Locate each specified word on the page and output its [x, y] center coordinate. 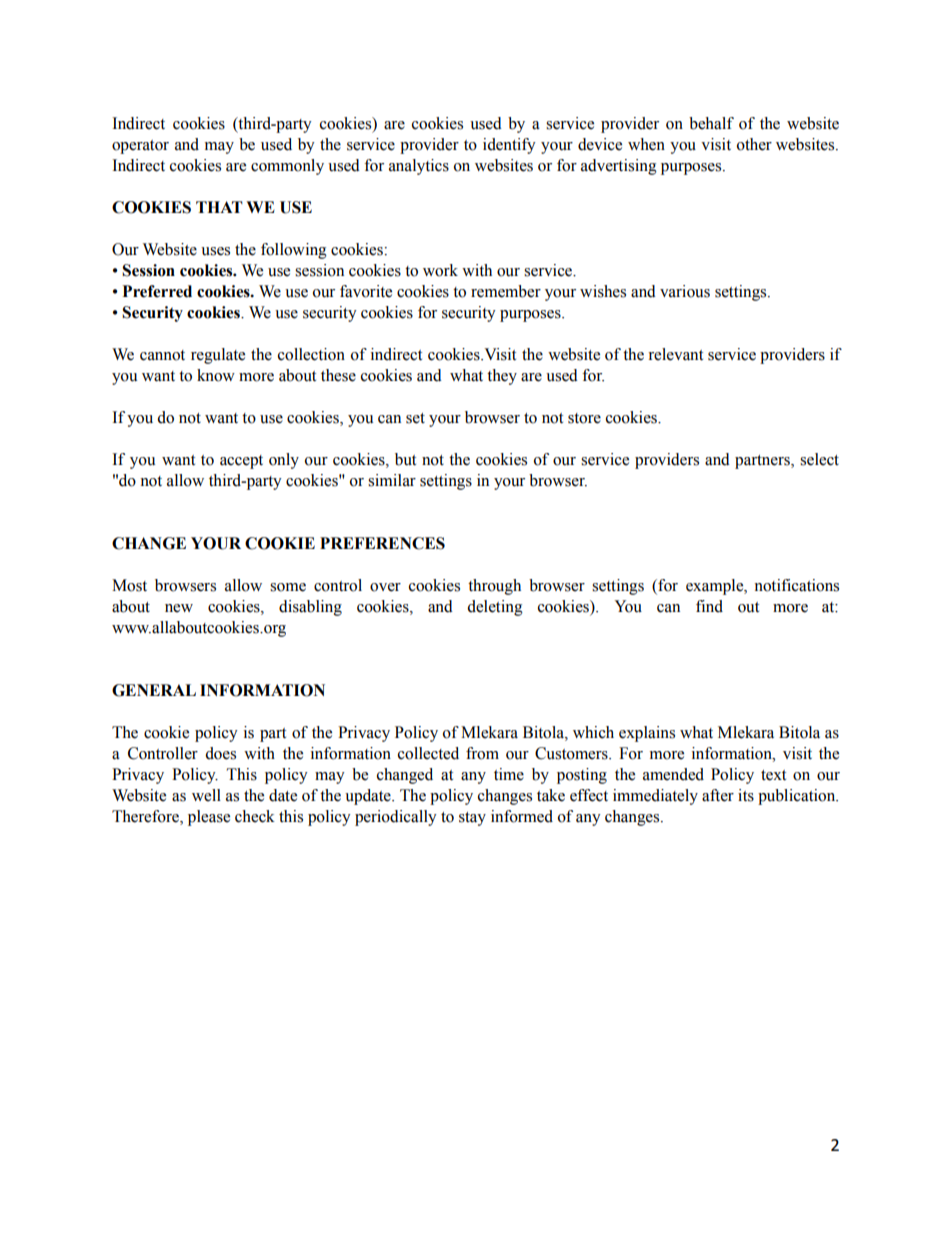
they [502, 377]
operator [140, 147]
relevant [675, 354]
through [494, 587]
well [206, 795]
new [179, 608]
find [709, 606]
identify [509, 146]
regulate [218, 356]
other [754, 144]
